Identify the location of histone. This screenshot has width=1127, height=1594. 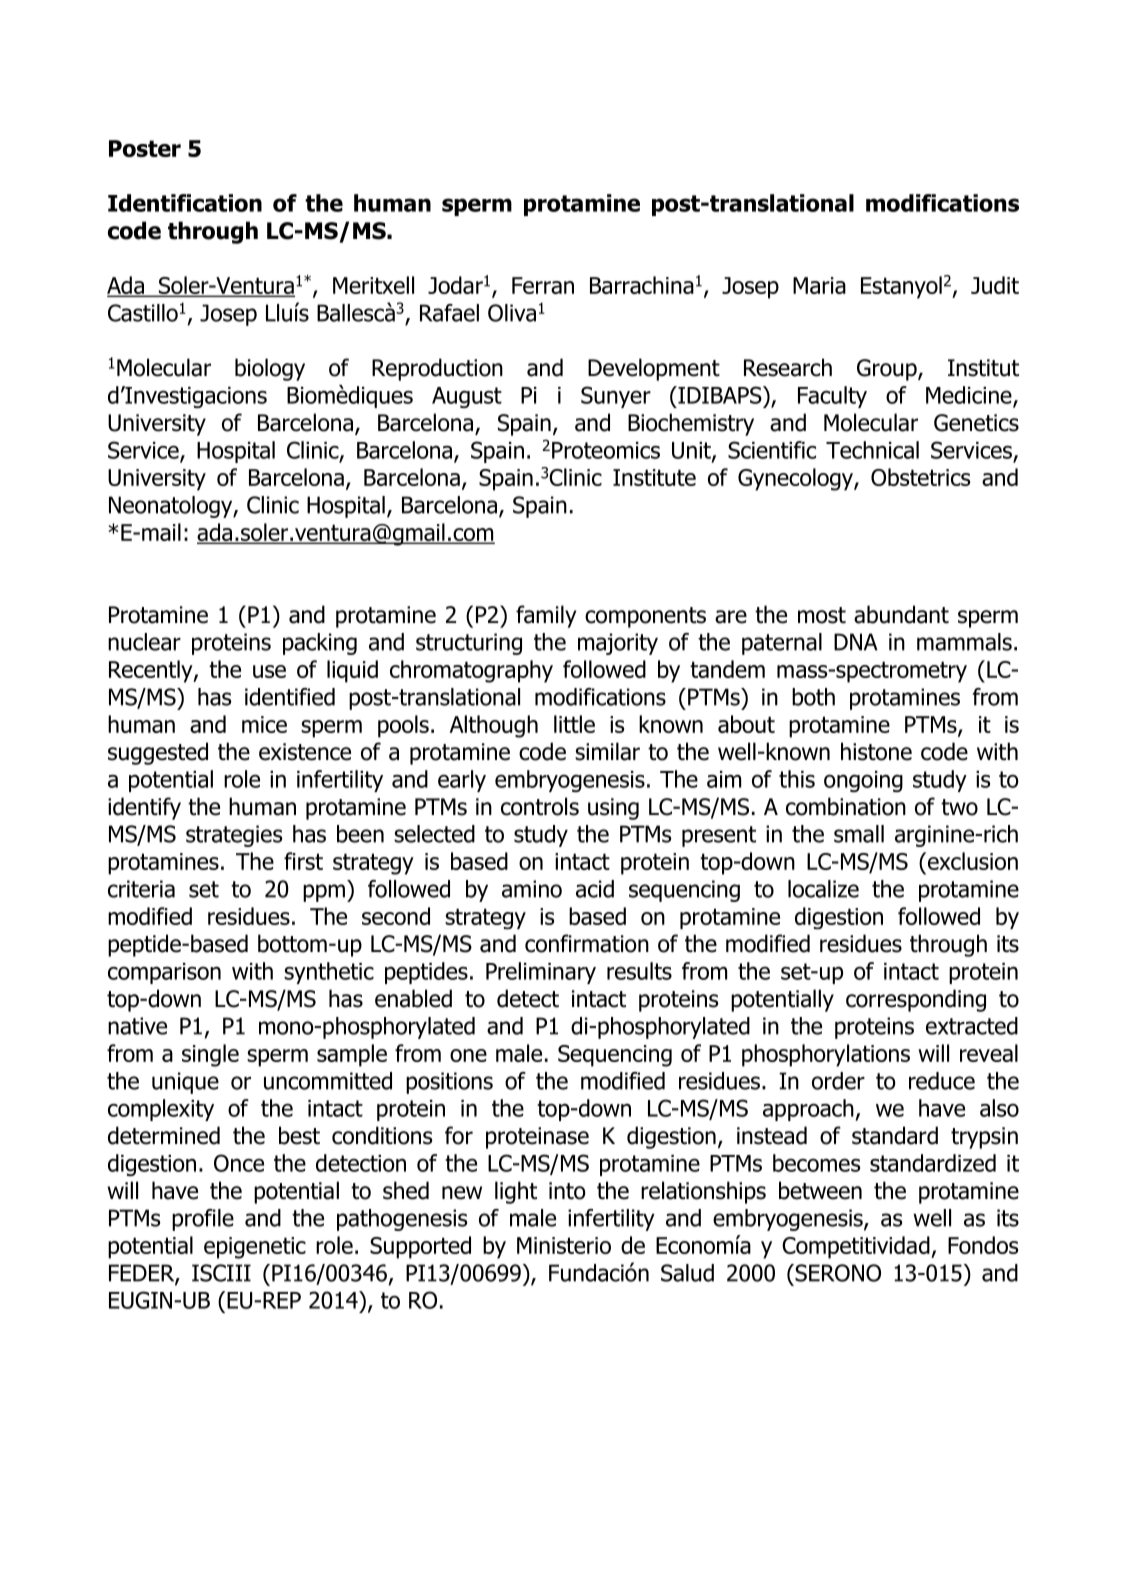
(876, 751).
